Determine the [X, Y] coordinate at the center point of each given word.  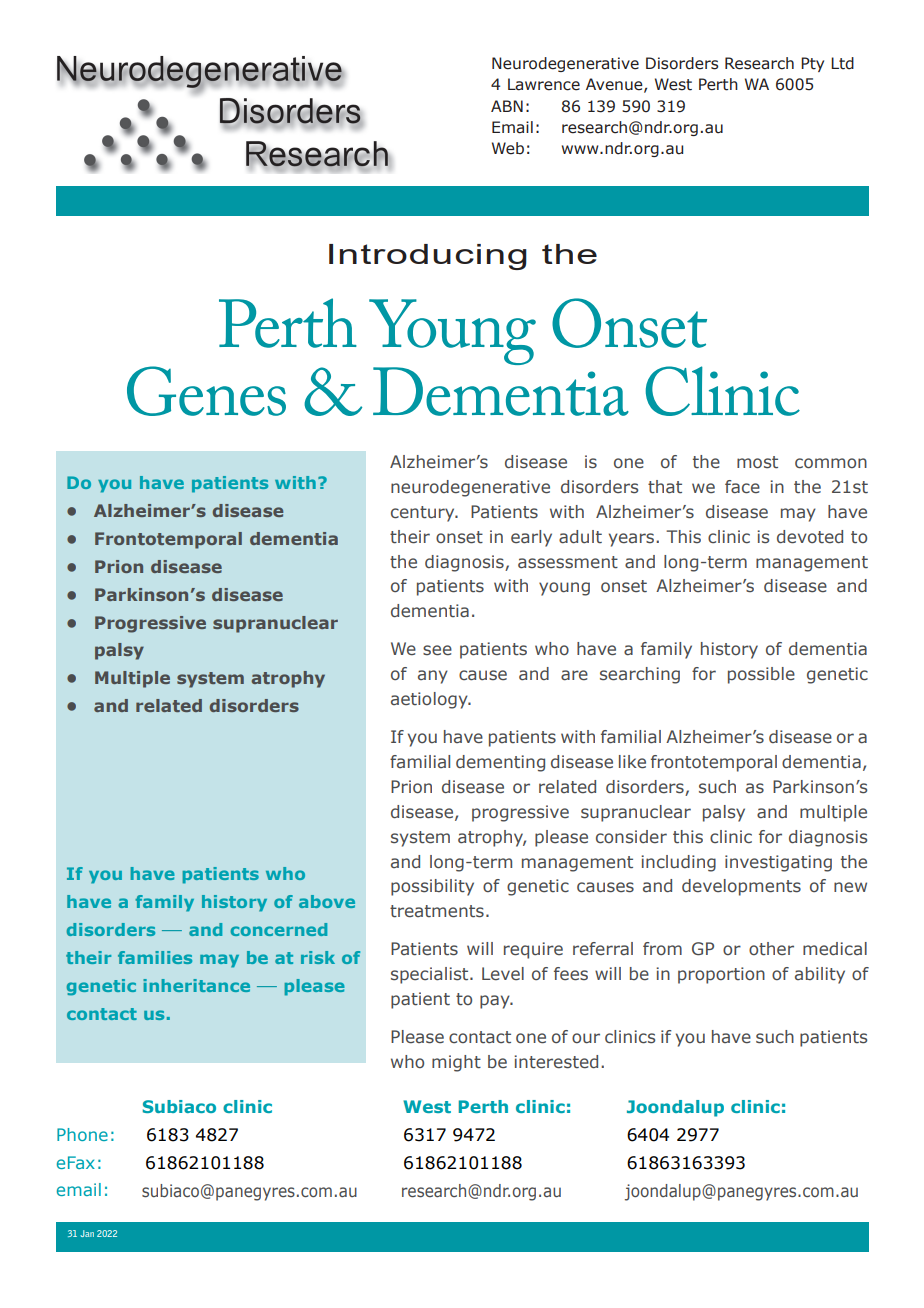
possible [761, 675]
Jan [87, 1233]
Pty [812, 64]
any [433, 677]
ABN [507, 106]
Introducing [428, 257]
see [437, 650]
